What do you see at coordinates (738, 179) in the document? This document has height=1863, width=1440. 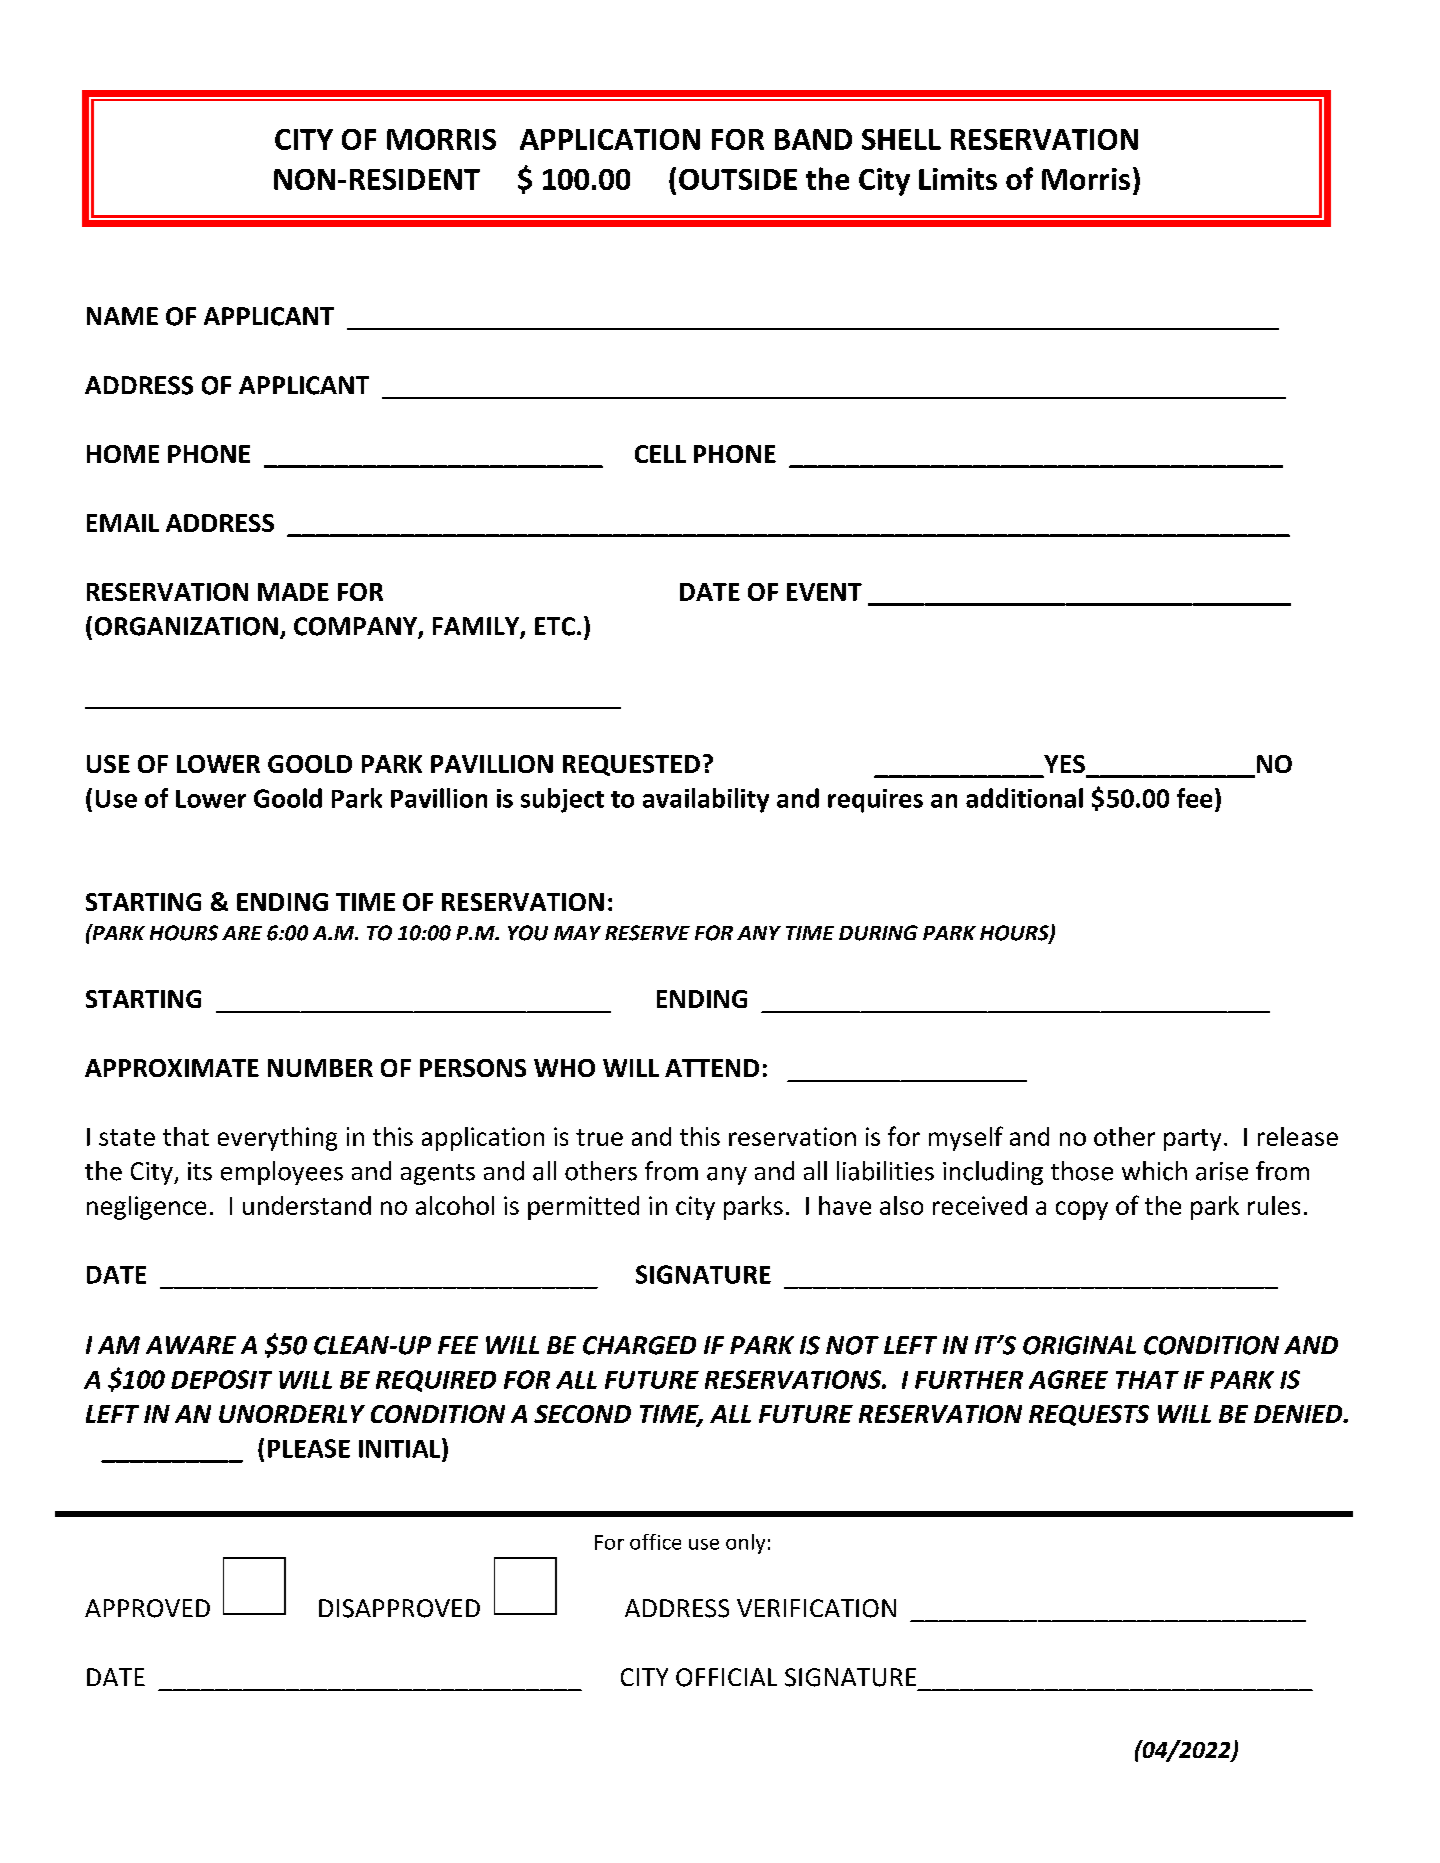 I see `OUTSIDE` at bounding box center [738, 179].
